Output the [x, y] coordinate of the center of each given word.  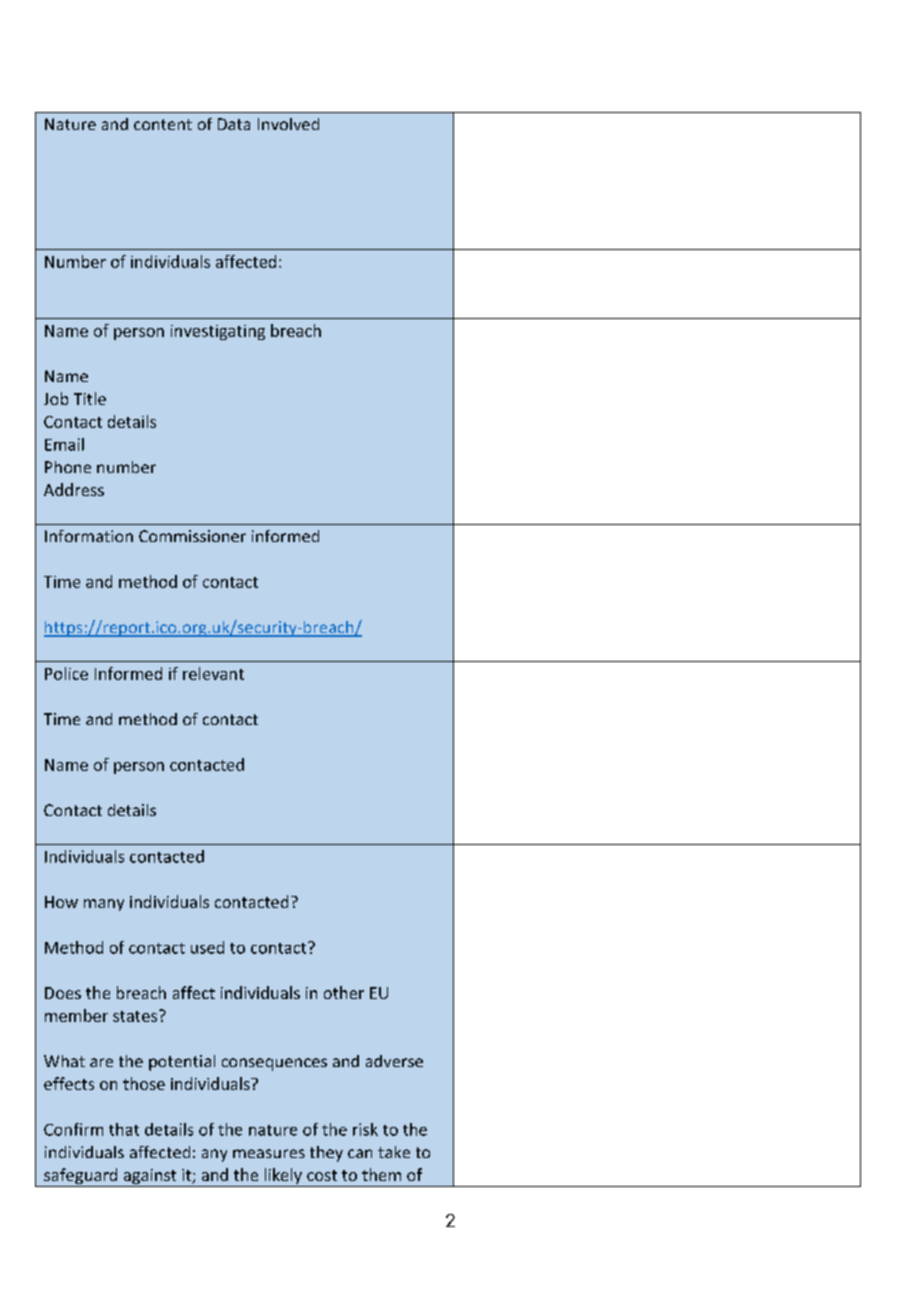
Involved [288, 124]
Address [74, 489]
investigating [218, 332]
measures [269, 1153]
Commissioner [192, 536]
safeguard [81, 1177]
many [104, 905]
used [207, 947]
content [163, 124]
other [344, 992]
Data [234, 124]
